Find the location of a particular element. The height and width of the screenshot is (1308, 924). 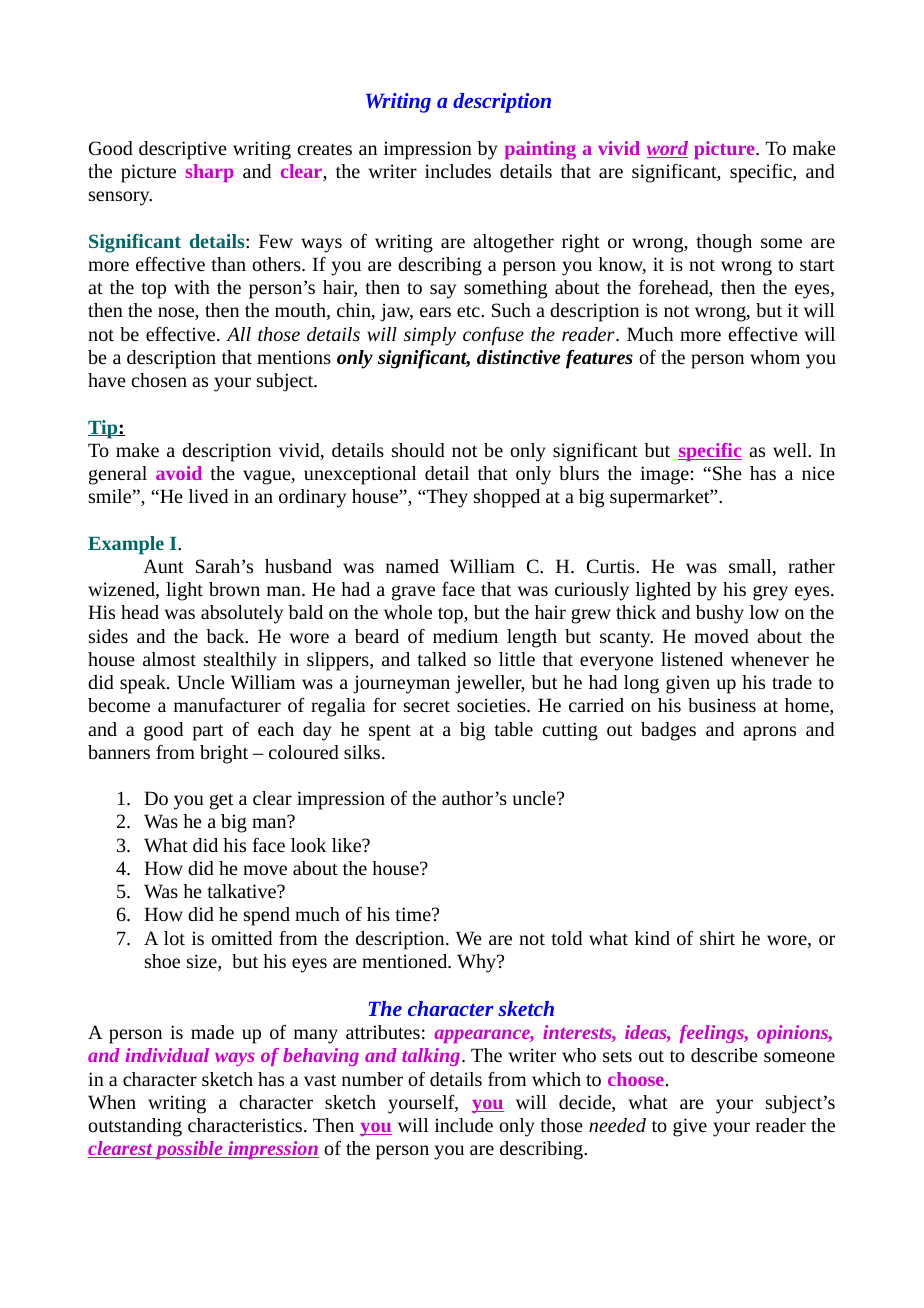

describe is located at coordinates (724, 1055).
